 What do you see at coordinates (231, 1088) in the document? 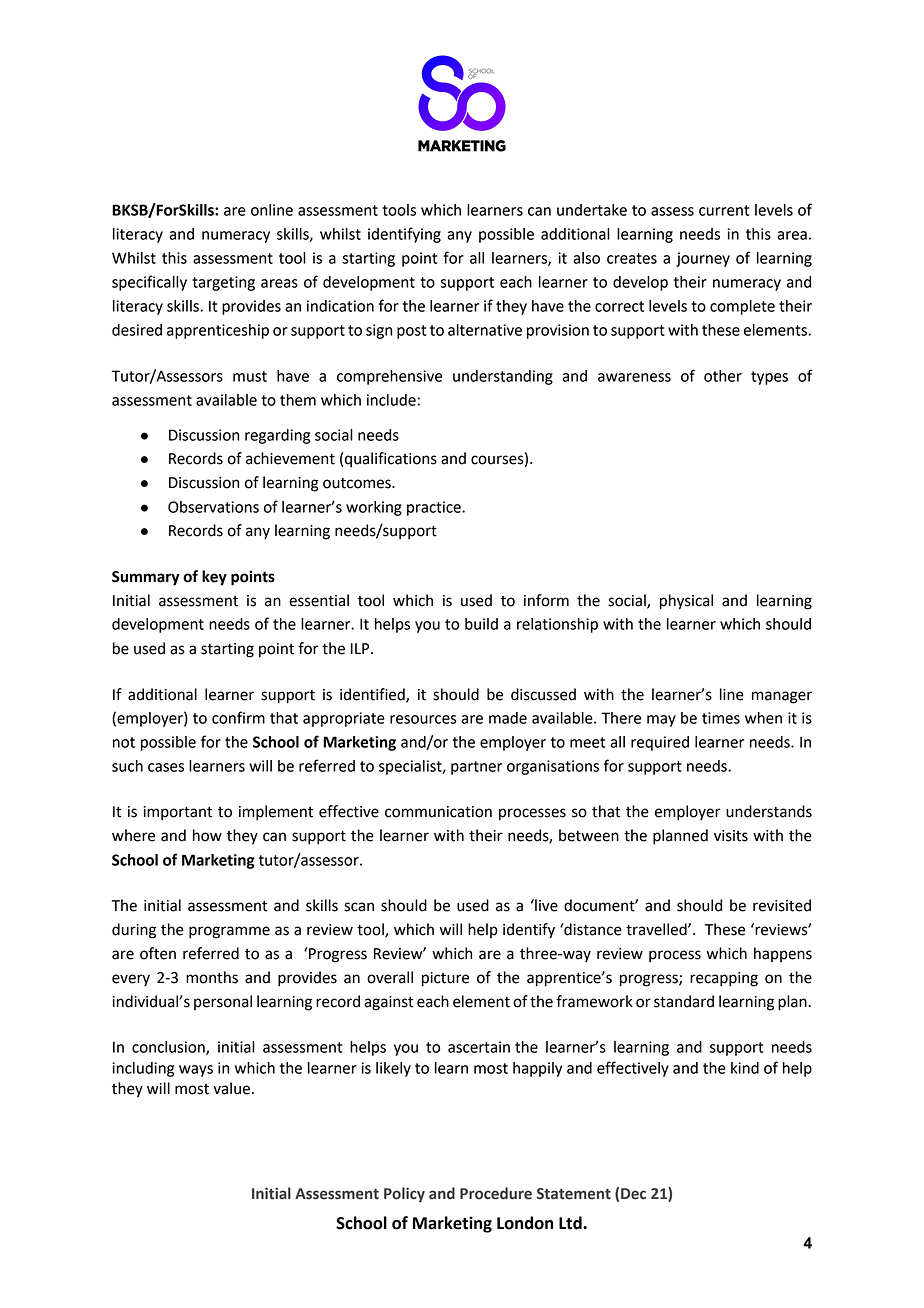
I see `value` at bounding box center [231, 1088].
